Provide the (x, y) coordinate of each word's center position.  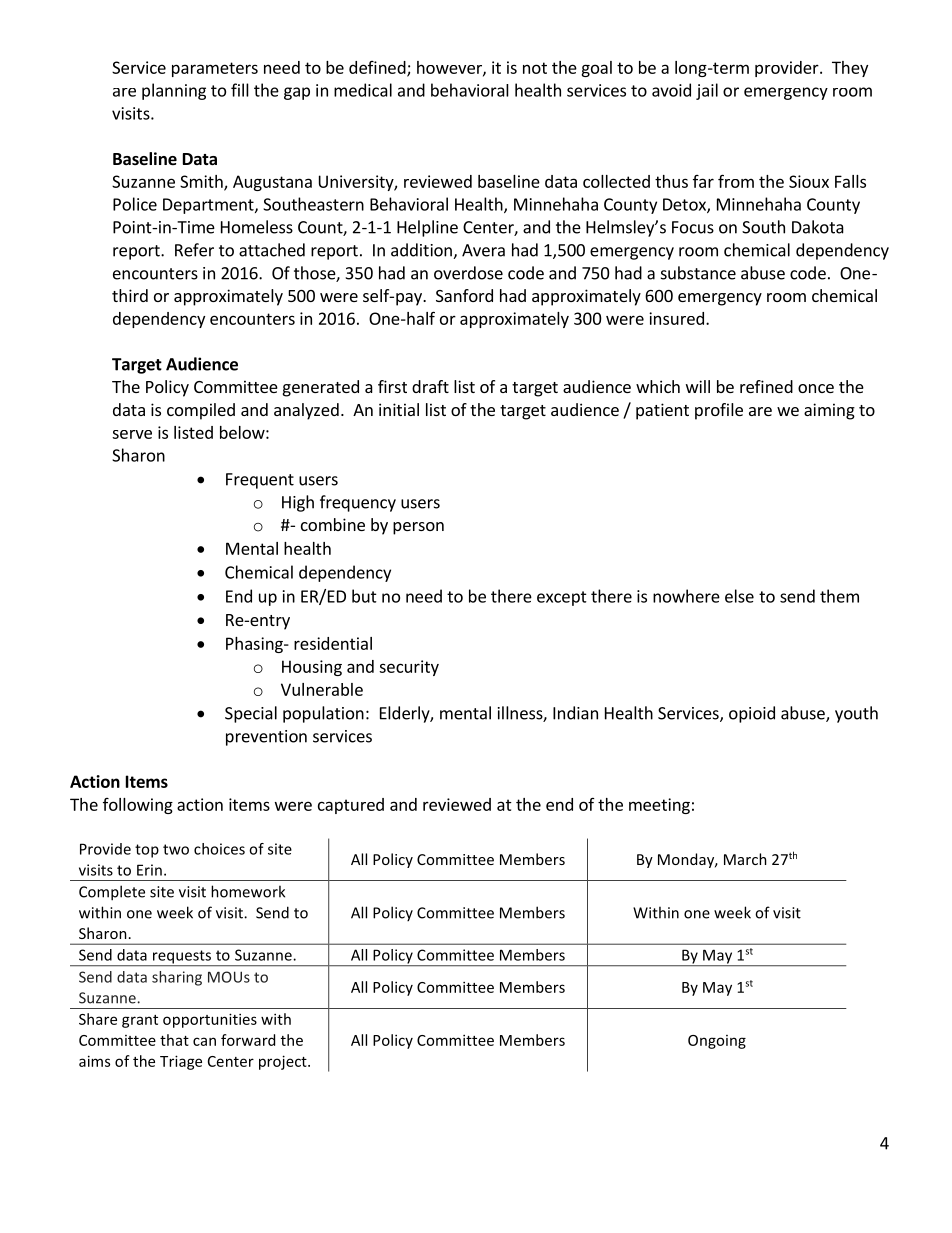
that (174, 1040)
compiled (201, 411)
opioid (752, 714)
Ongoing (717, 1042)
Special (251, 714)
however (450, 68)
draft (430, 386)
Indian (575, 713)
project (284, 1062)
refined (766, 386)
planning (174, 91)
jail (707, 91)
